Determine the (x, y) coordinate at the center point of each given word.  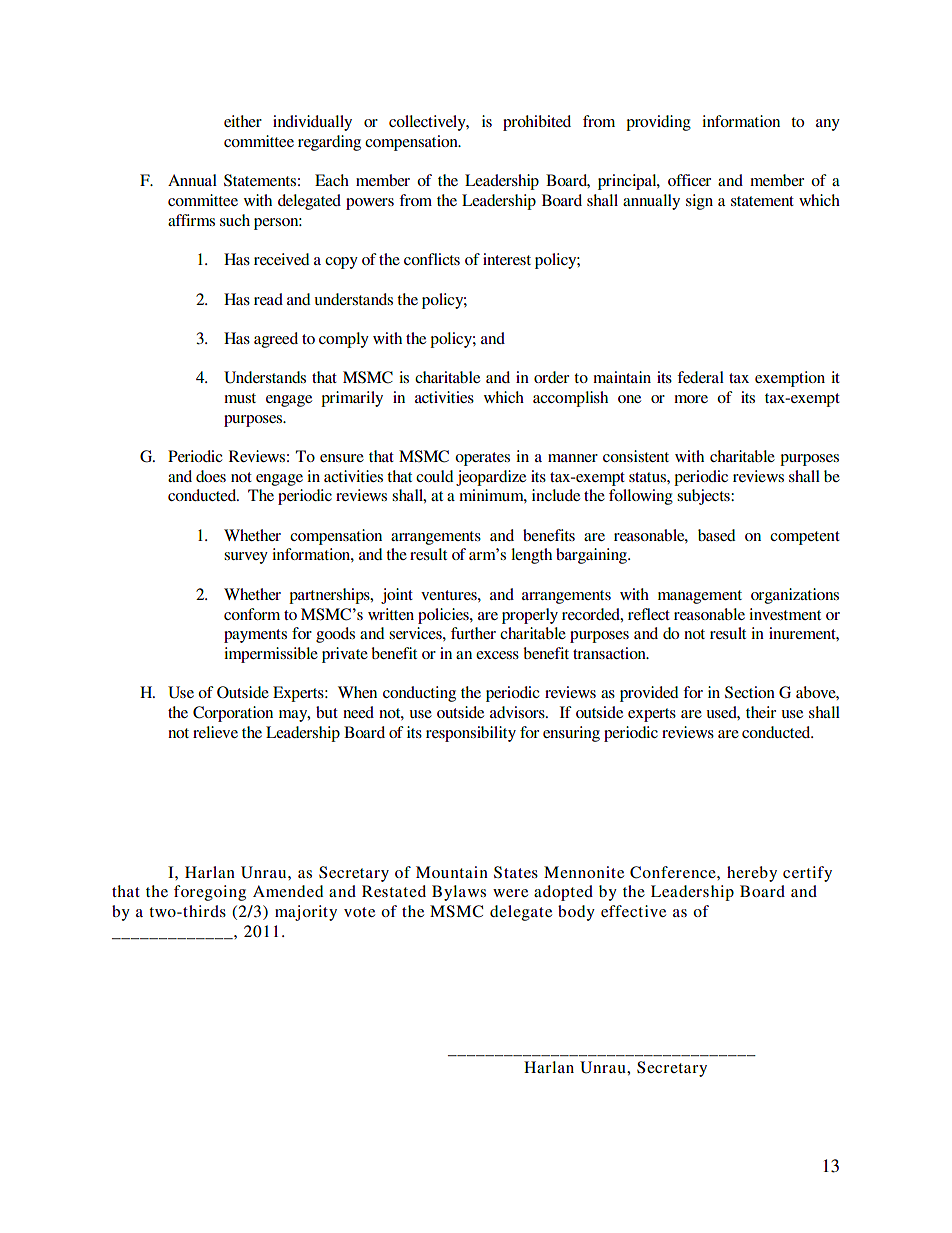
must (240, 398)
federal (700, 377)
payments (255, 636)
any (828, 125)
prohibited (537, 123)
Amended (288, 891)
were (510, 893)
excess (497, 655)
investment (785, 614)
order (551, 377)
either (243, 121)
